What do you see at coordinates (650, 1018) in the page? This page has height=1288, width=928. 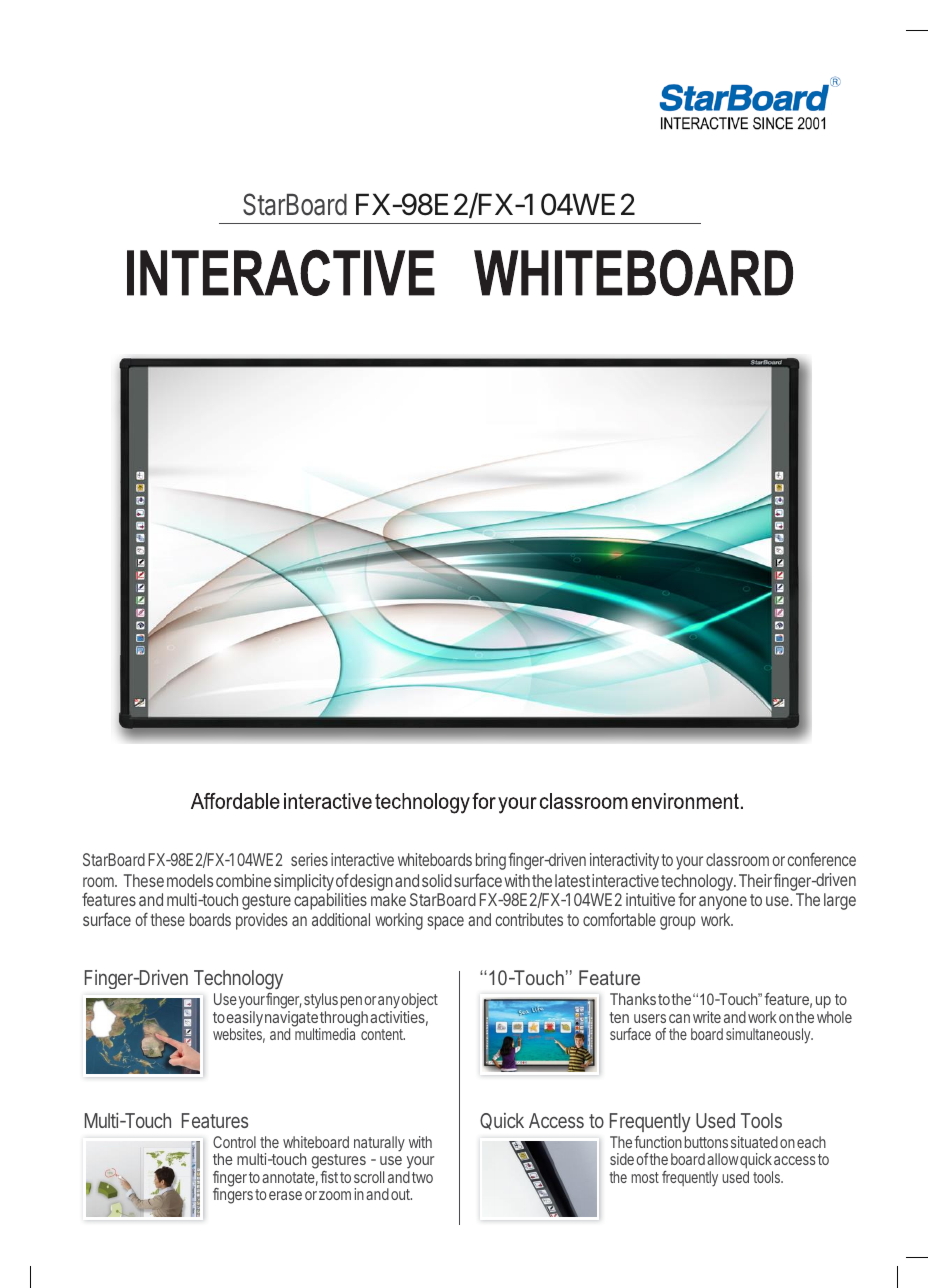 I see `users` at bounding box center [650, 1018].
